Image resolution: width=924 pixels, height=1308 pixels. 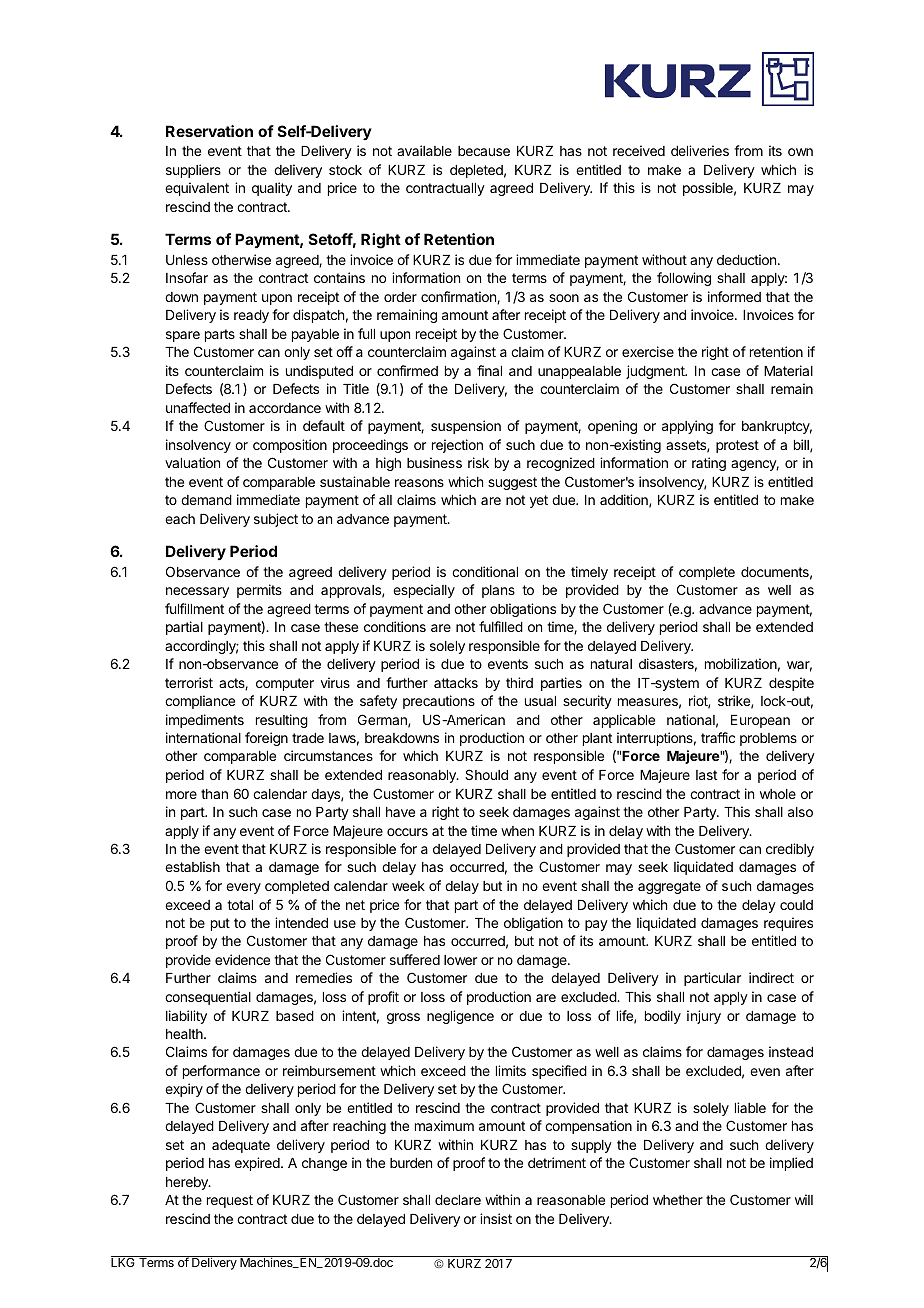 What do you see at coordinates (771, 977) in the screenshot?
I see `indirect` at bounding box center [771, 977].
